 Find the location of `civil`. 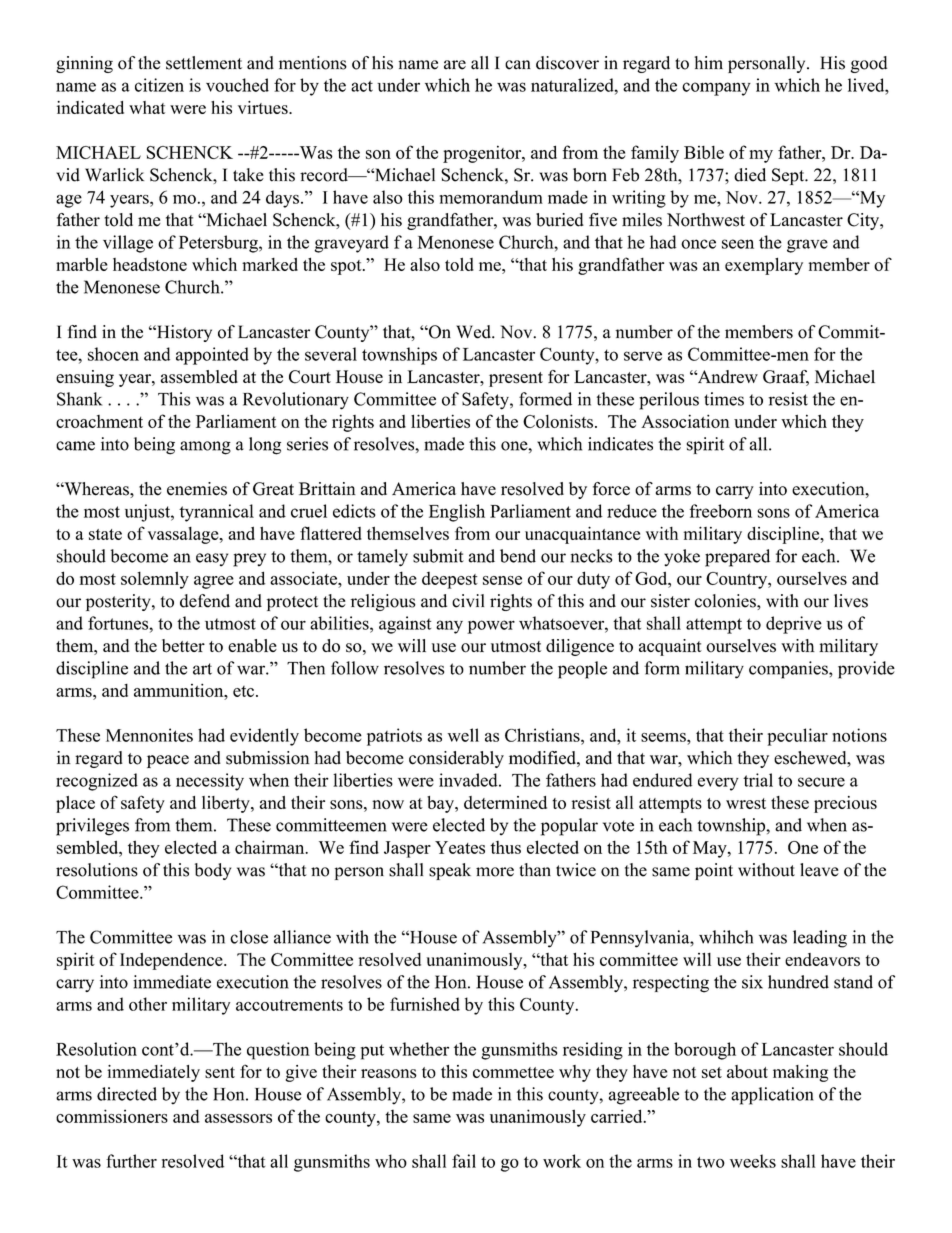

civil is located at coordinates (468, 601).
